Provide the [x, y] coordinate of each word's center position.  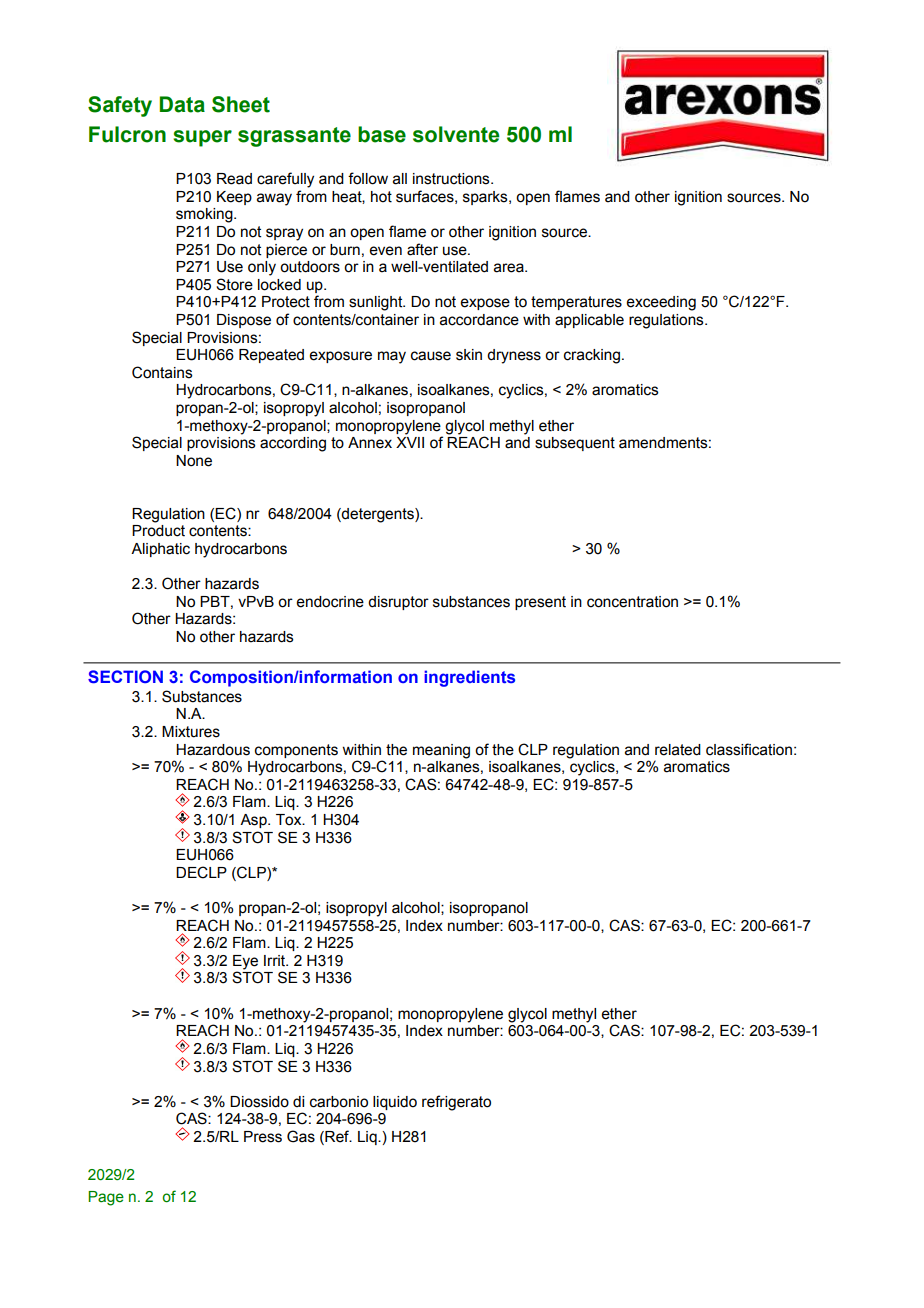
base [382, 134]
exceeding [661, 303]
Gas [301, 1136]
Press [263, 1137]
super [202, 138]
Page [106, 1198]
